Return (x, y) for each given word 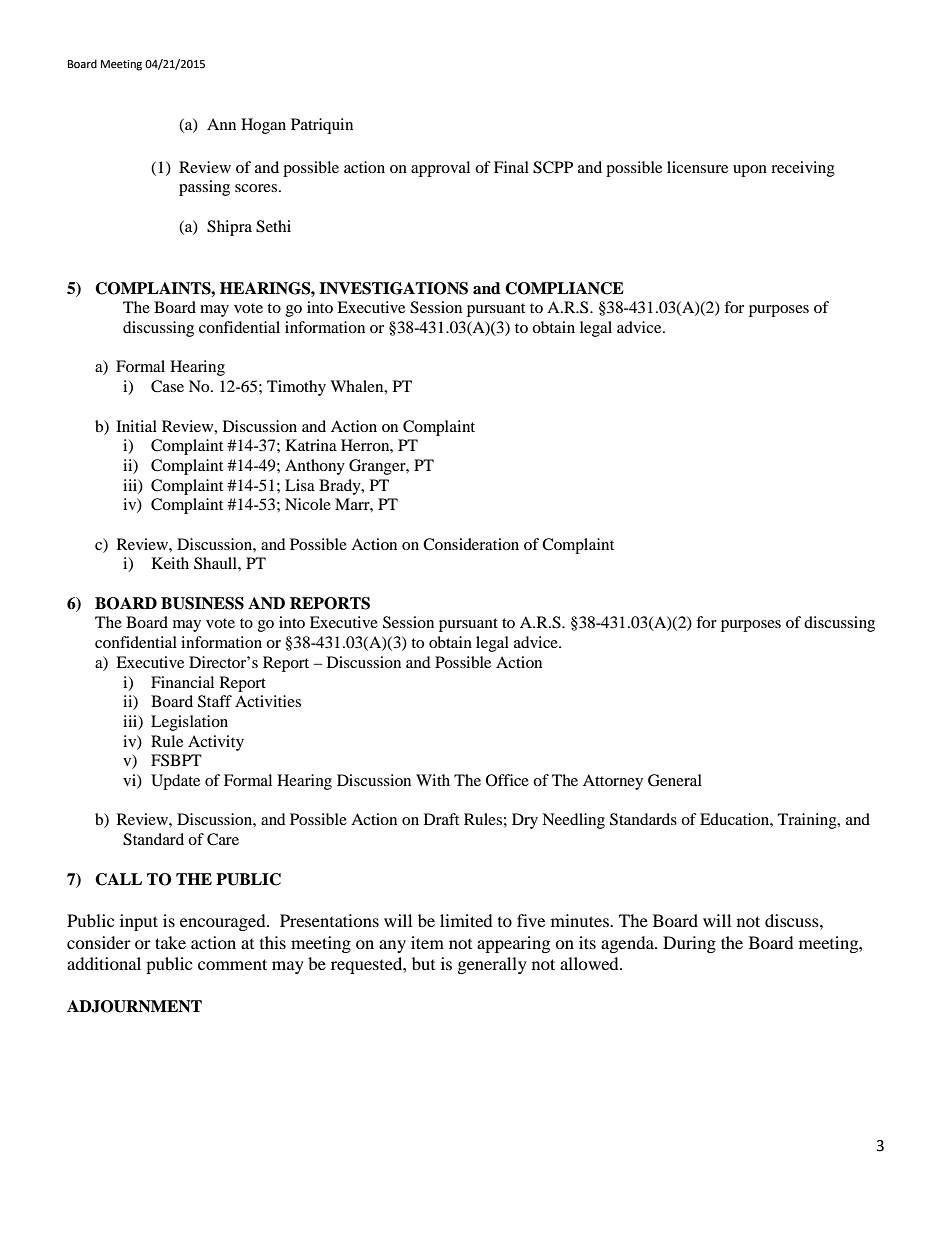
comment (232, 964)
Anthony (315, 467)
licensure (697, 167)
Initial (136, 426)
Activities (268, 701)
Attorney (613, 782)
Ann (221, 124)
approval (440, 169)
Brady (341, 487)
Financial (182, 682)
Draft (441, 819)
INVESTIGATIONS (393, 288)
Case (167, 386)
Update (175, 782)
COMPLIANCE (564, 288)
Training (808, 821)
